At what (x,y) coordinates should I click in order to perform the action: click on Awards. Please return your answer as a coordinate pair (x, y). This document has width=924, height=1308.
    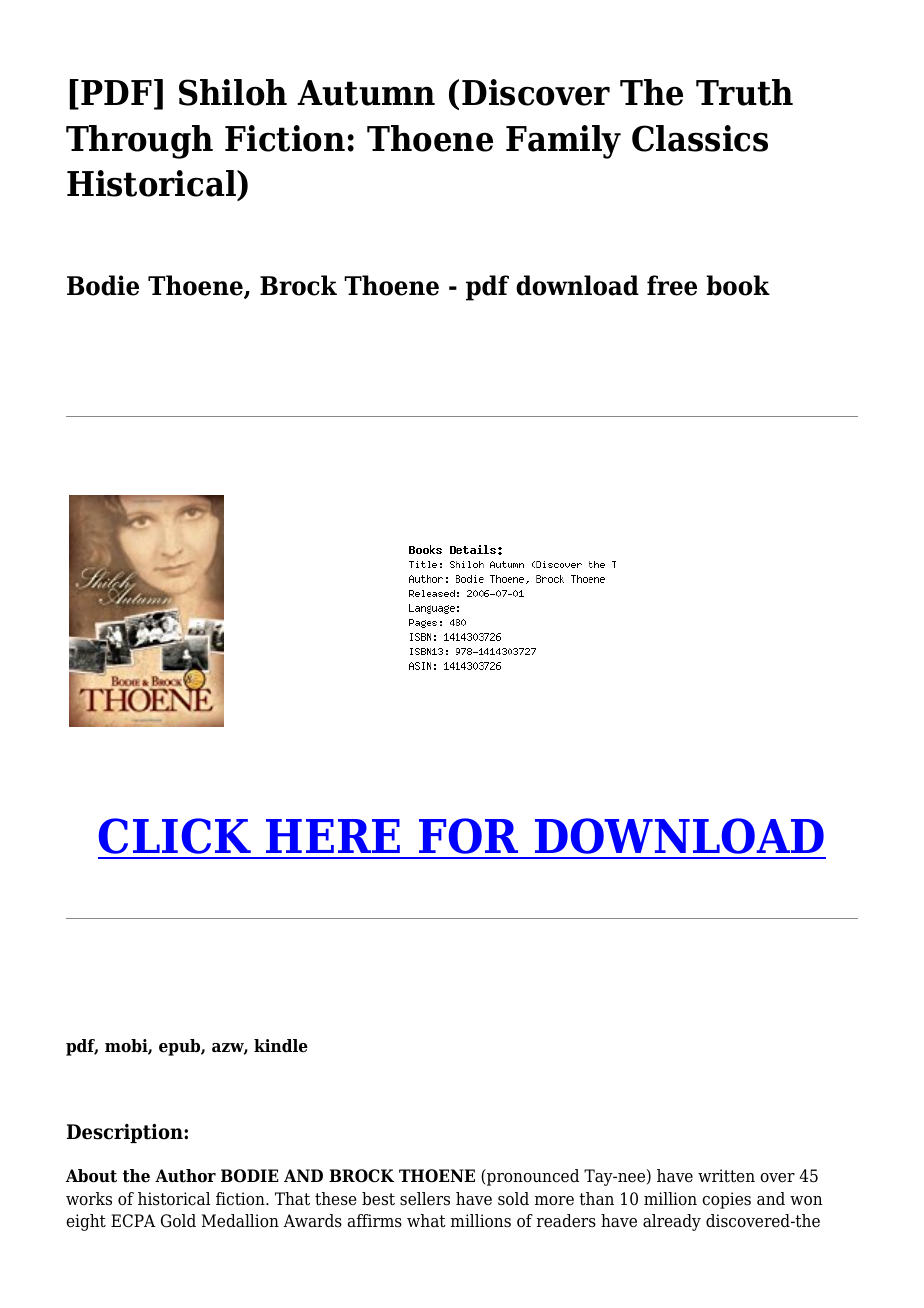
    Looking at the image, I should click on (312, 1221).
